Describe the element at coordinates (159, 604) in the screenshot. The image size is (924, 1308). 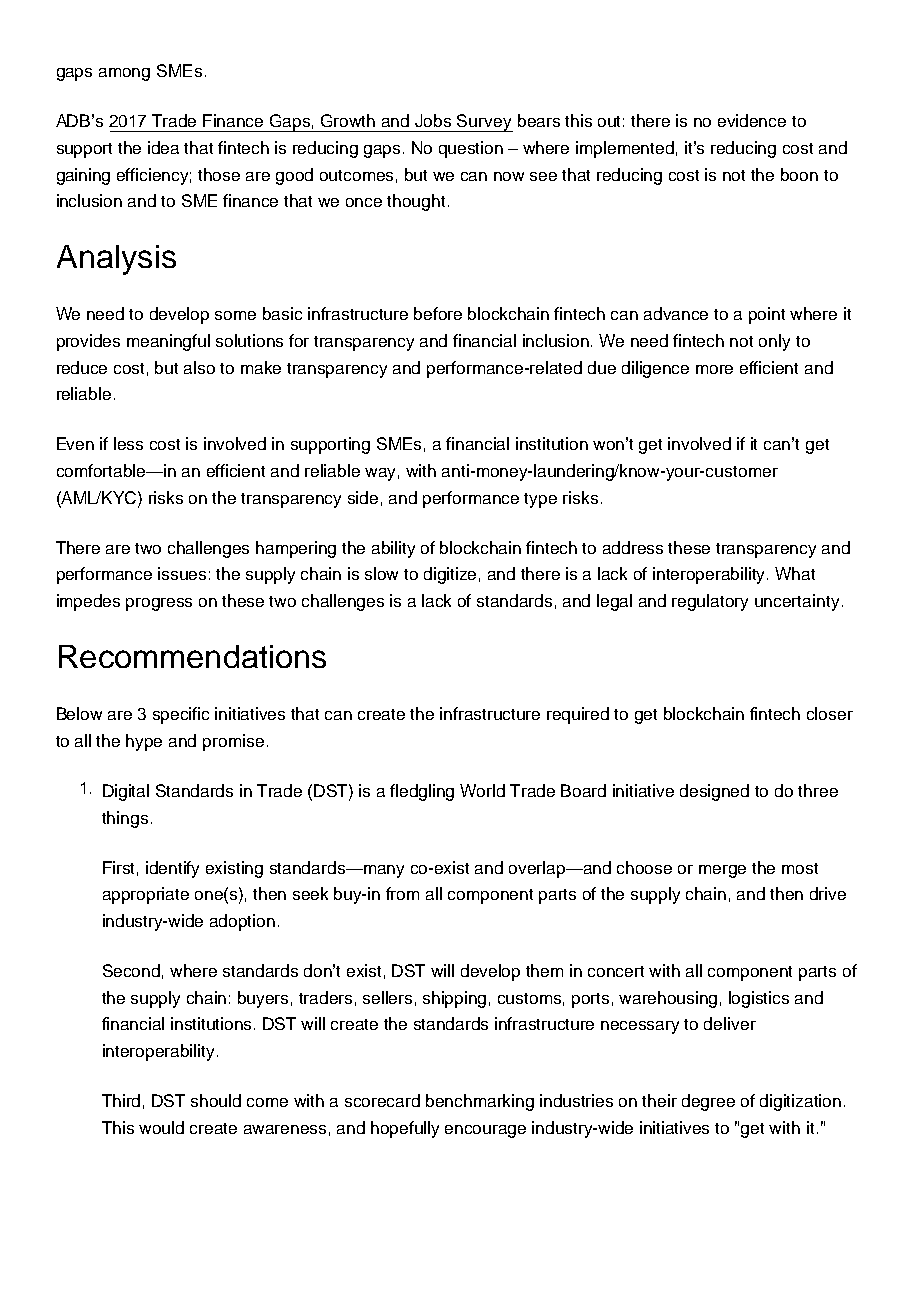
I see `progress` at that location.
